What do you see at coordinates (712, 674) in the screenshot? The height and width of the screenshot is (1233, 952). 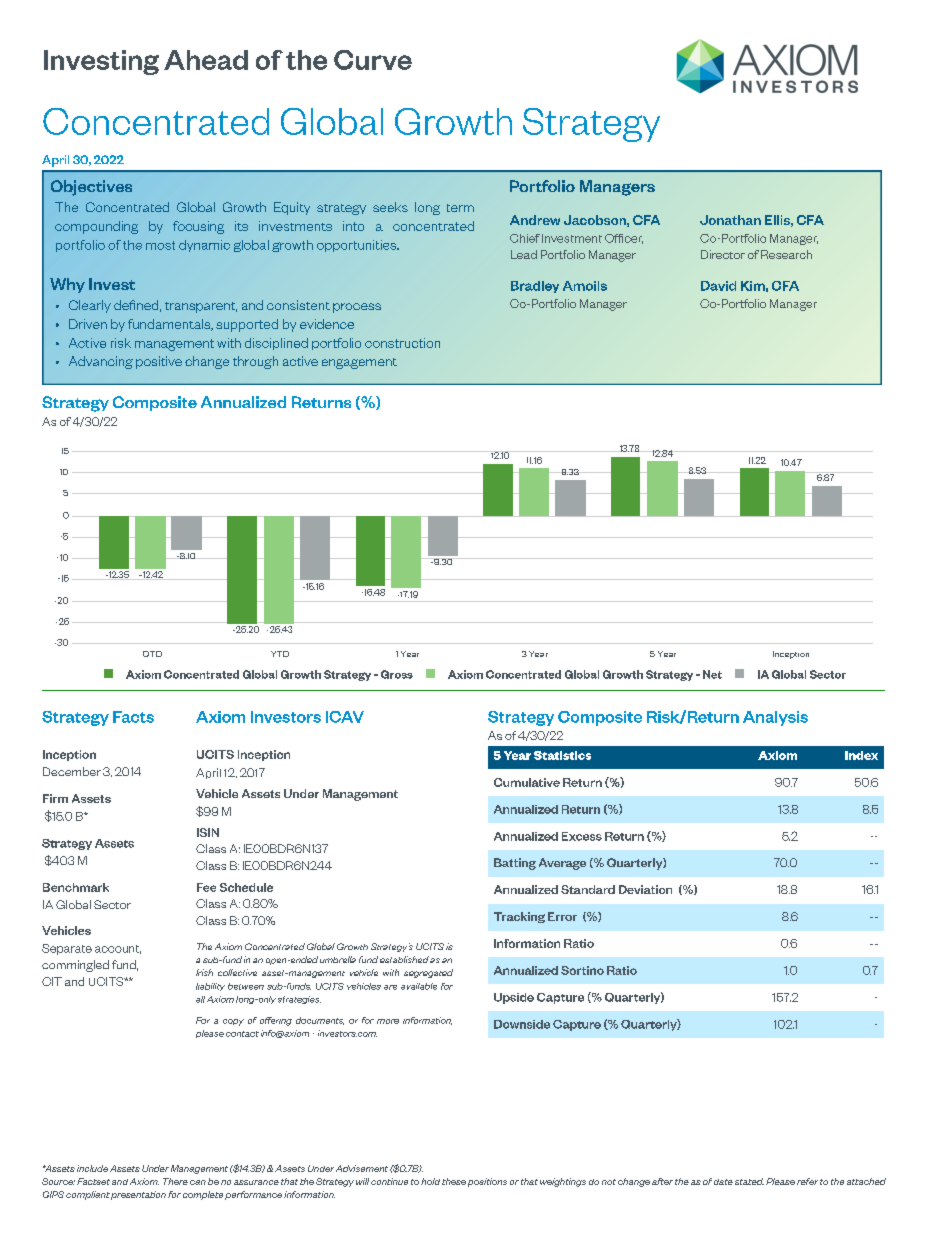 I see `Net` at bounding box center [712, 674].
